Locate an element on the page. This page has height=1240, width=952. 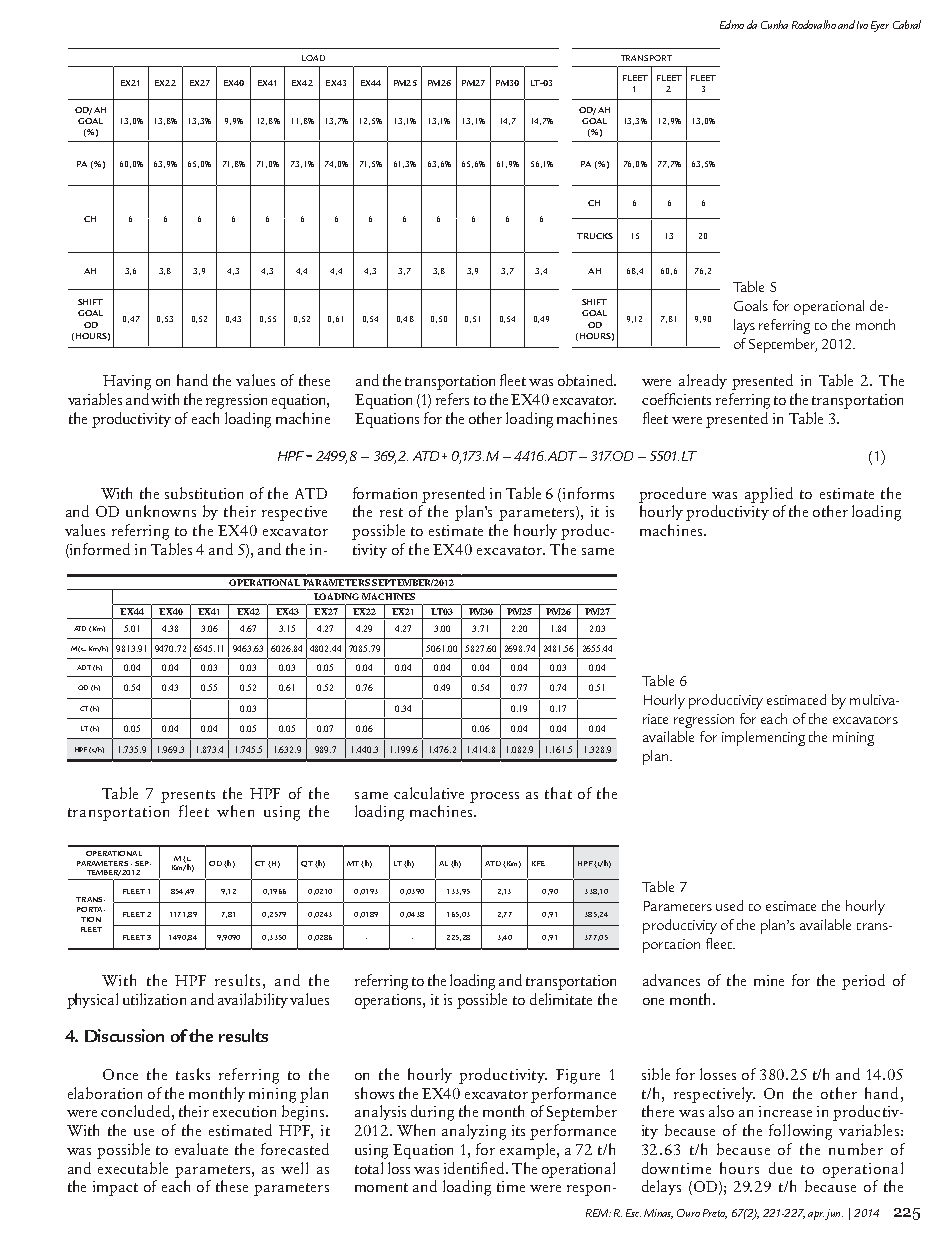
evaluate is located at coordinates (201, 1149).
